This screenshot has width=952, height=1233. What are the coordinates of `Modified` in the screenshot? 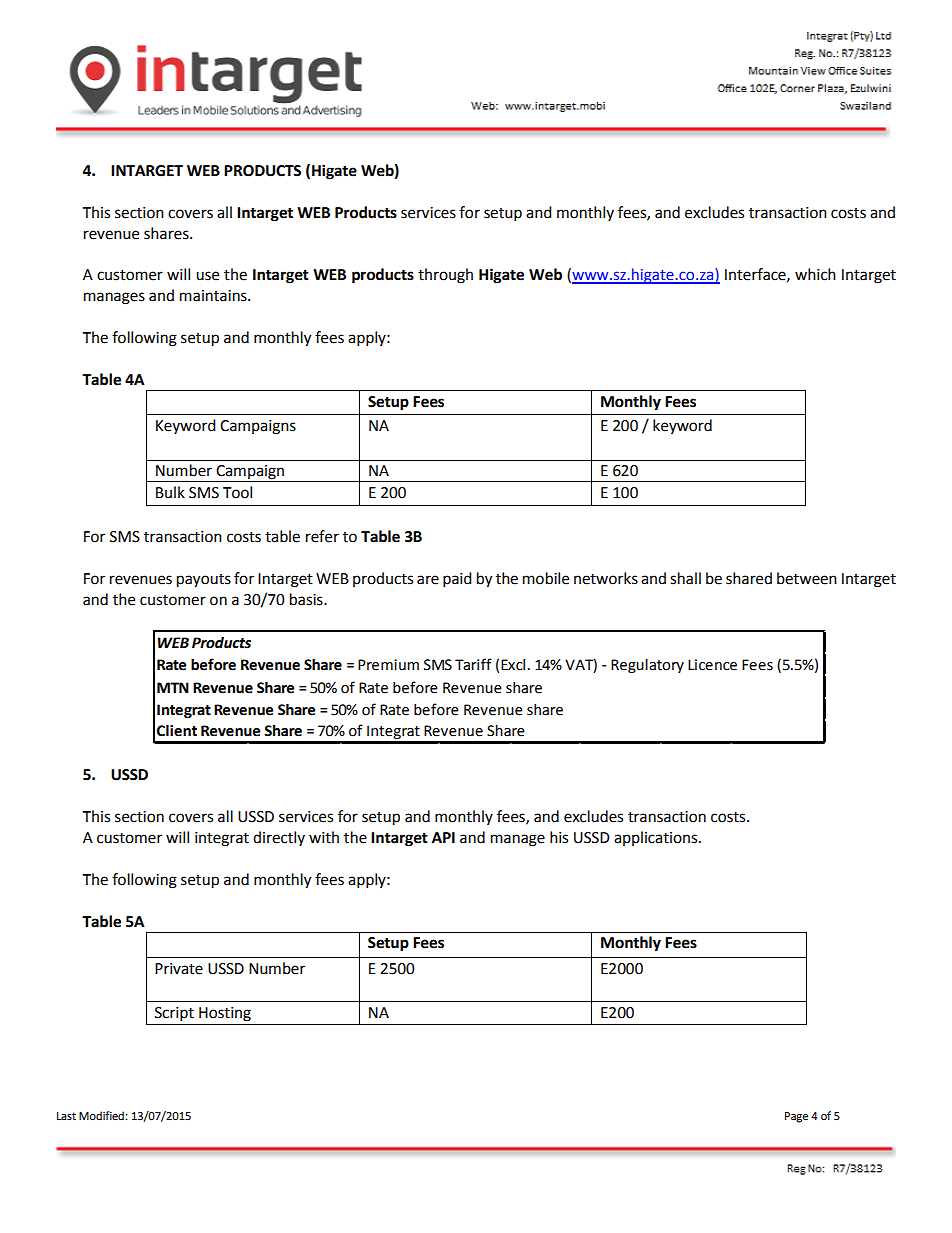 It's located at (102, 1116).
